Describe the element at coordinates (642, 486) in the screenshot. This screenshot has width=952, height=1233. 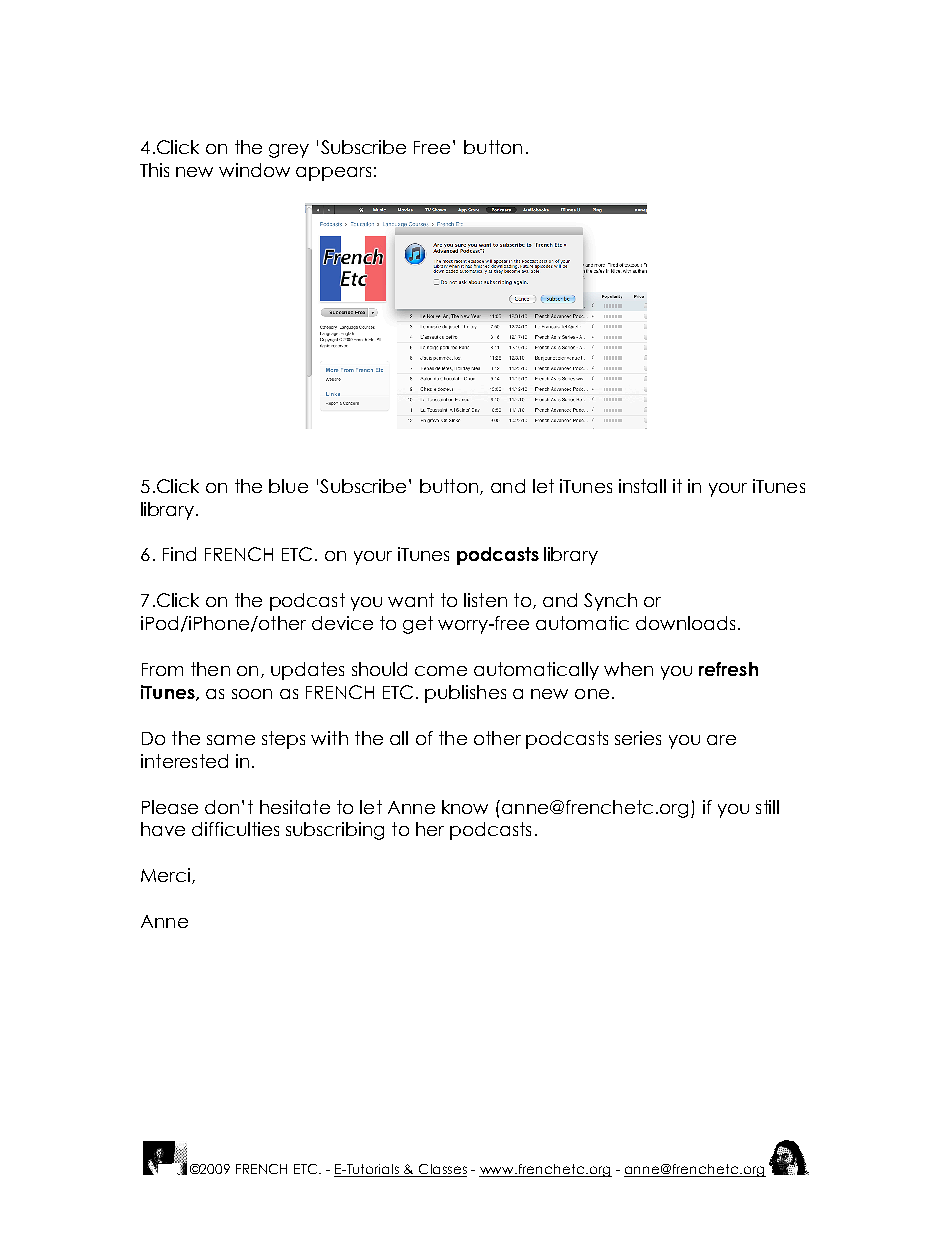
I see `install` at that location.
